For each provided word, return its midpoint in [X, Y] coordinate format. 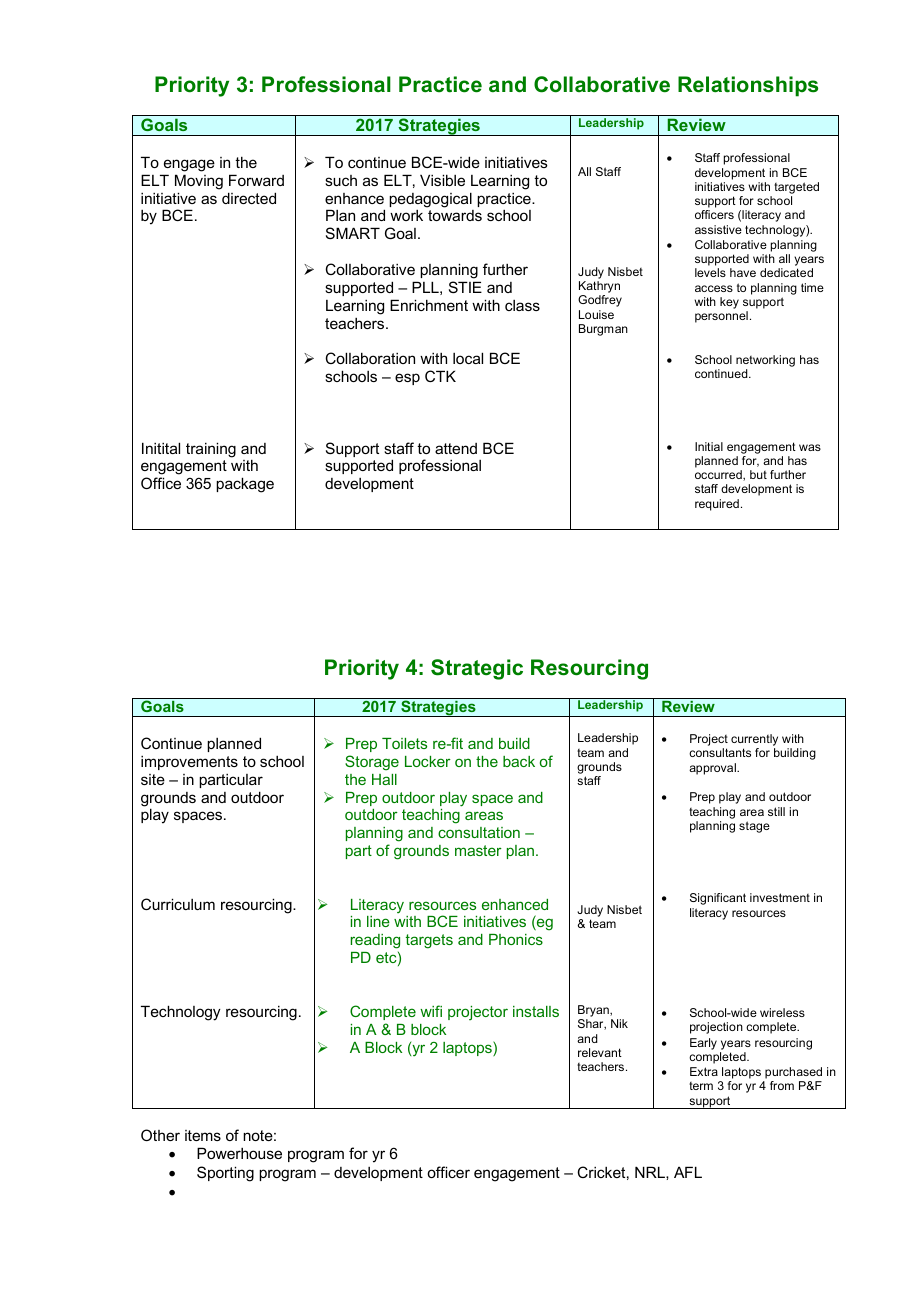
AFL [688, 1172]
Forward [256, 180]
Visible [442, 180]
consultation [479, 832]
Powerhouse [239, 1153]
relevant [600, 1052]
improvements [189, 763]
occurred [719, 475]
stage [754, 827]
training [211, 450]
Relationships [748, 86]
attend [456, 448]
